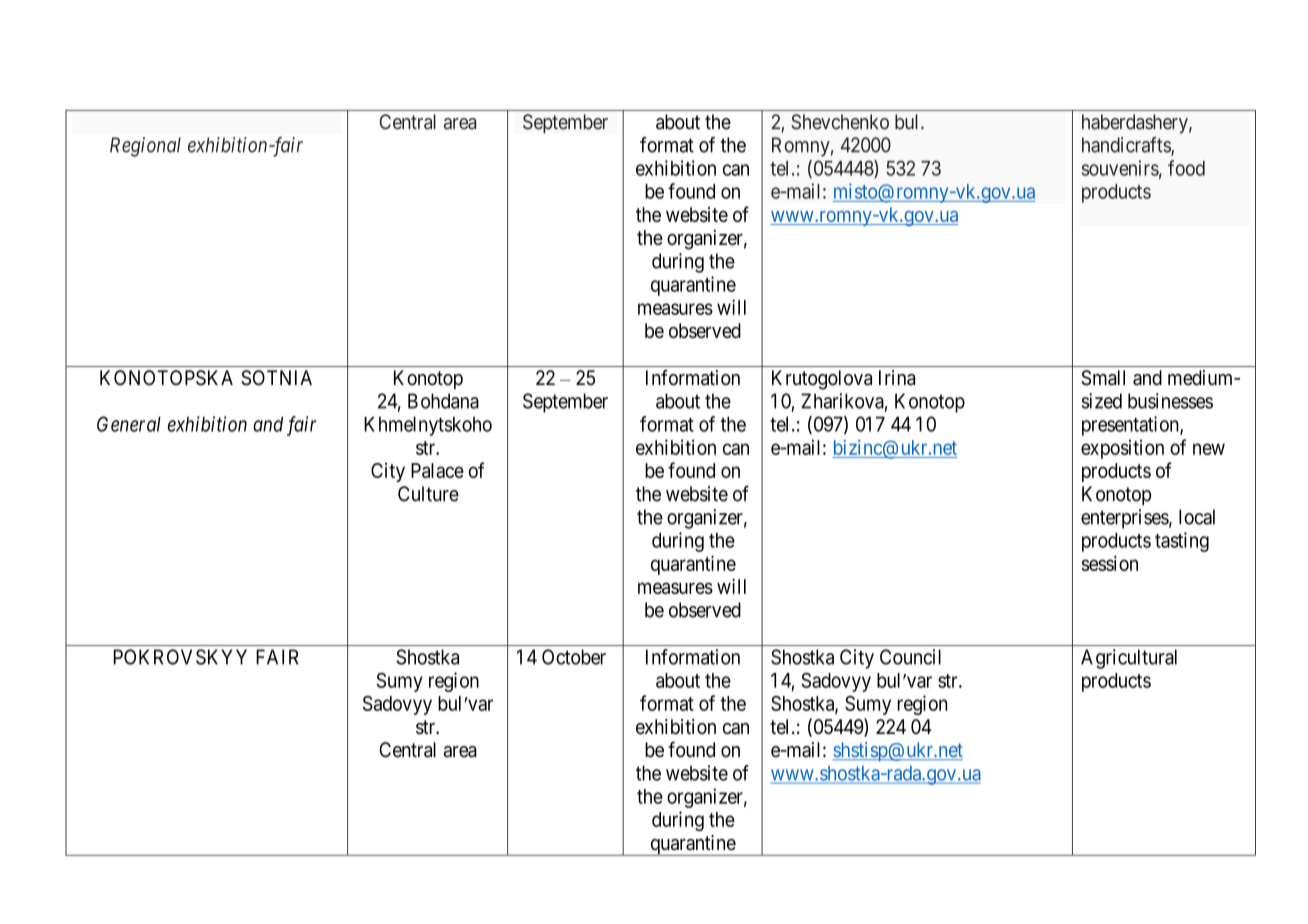 Image resolution: width=1308 pixels, height=924 pixels. Describe the element at coordinates (1103, 378) in the page. I see `Small` at that location.
